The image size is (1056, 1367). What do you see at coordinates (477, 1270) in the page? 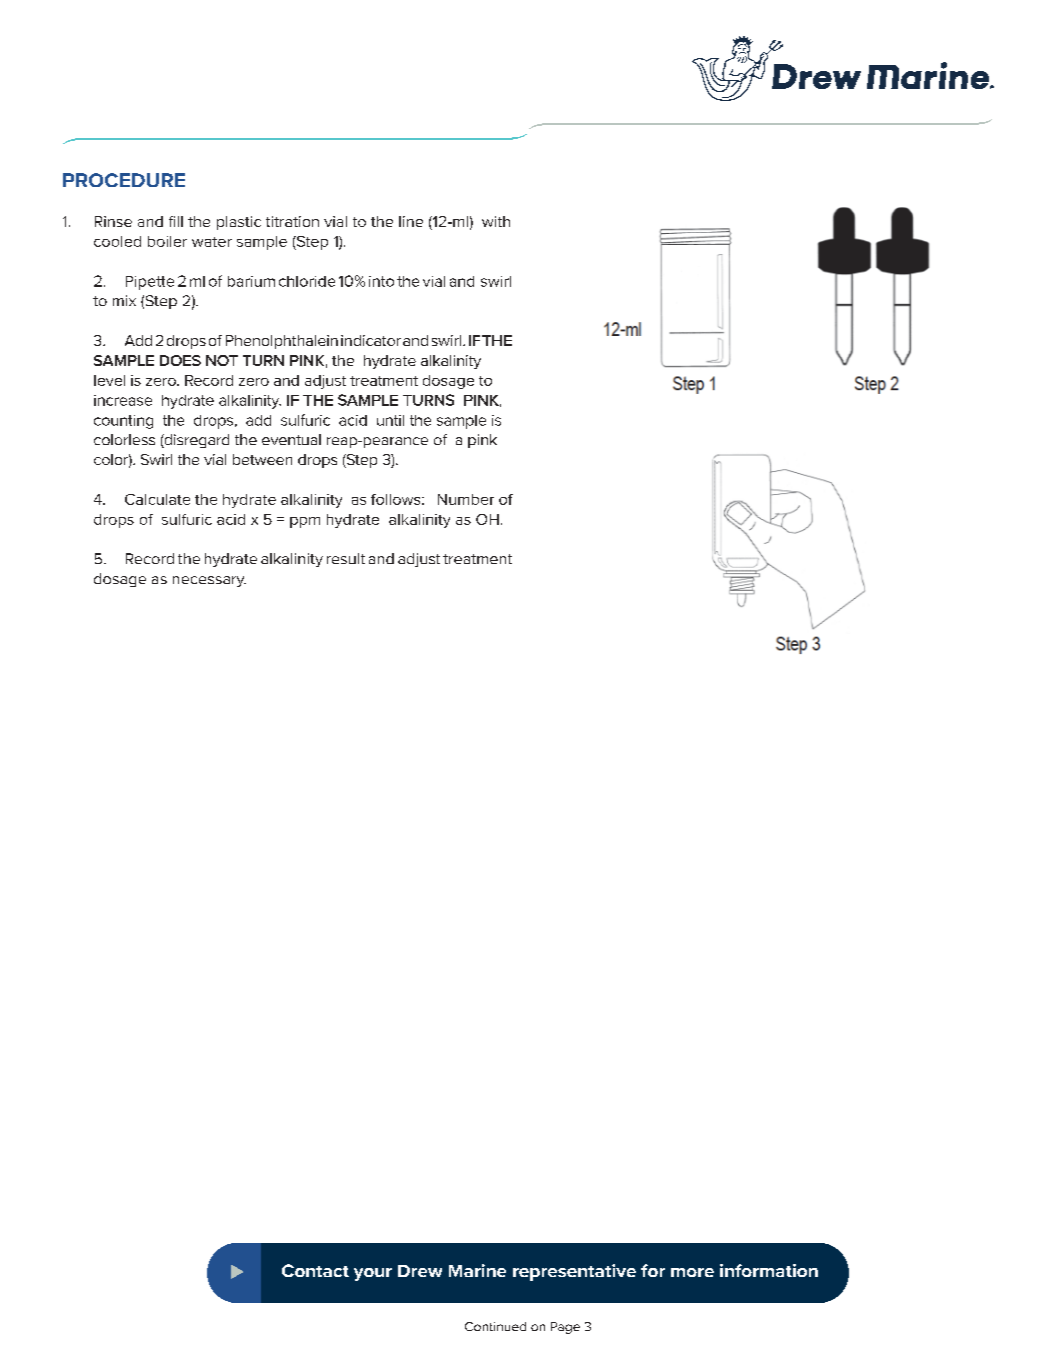
I see `Marine` at bounding box center [477, 1270].
